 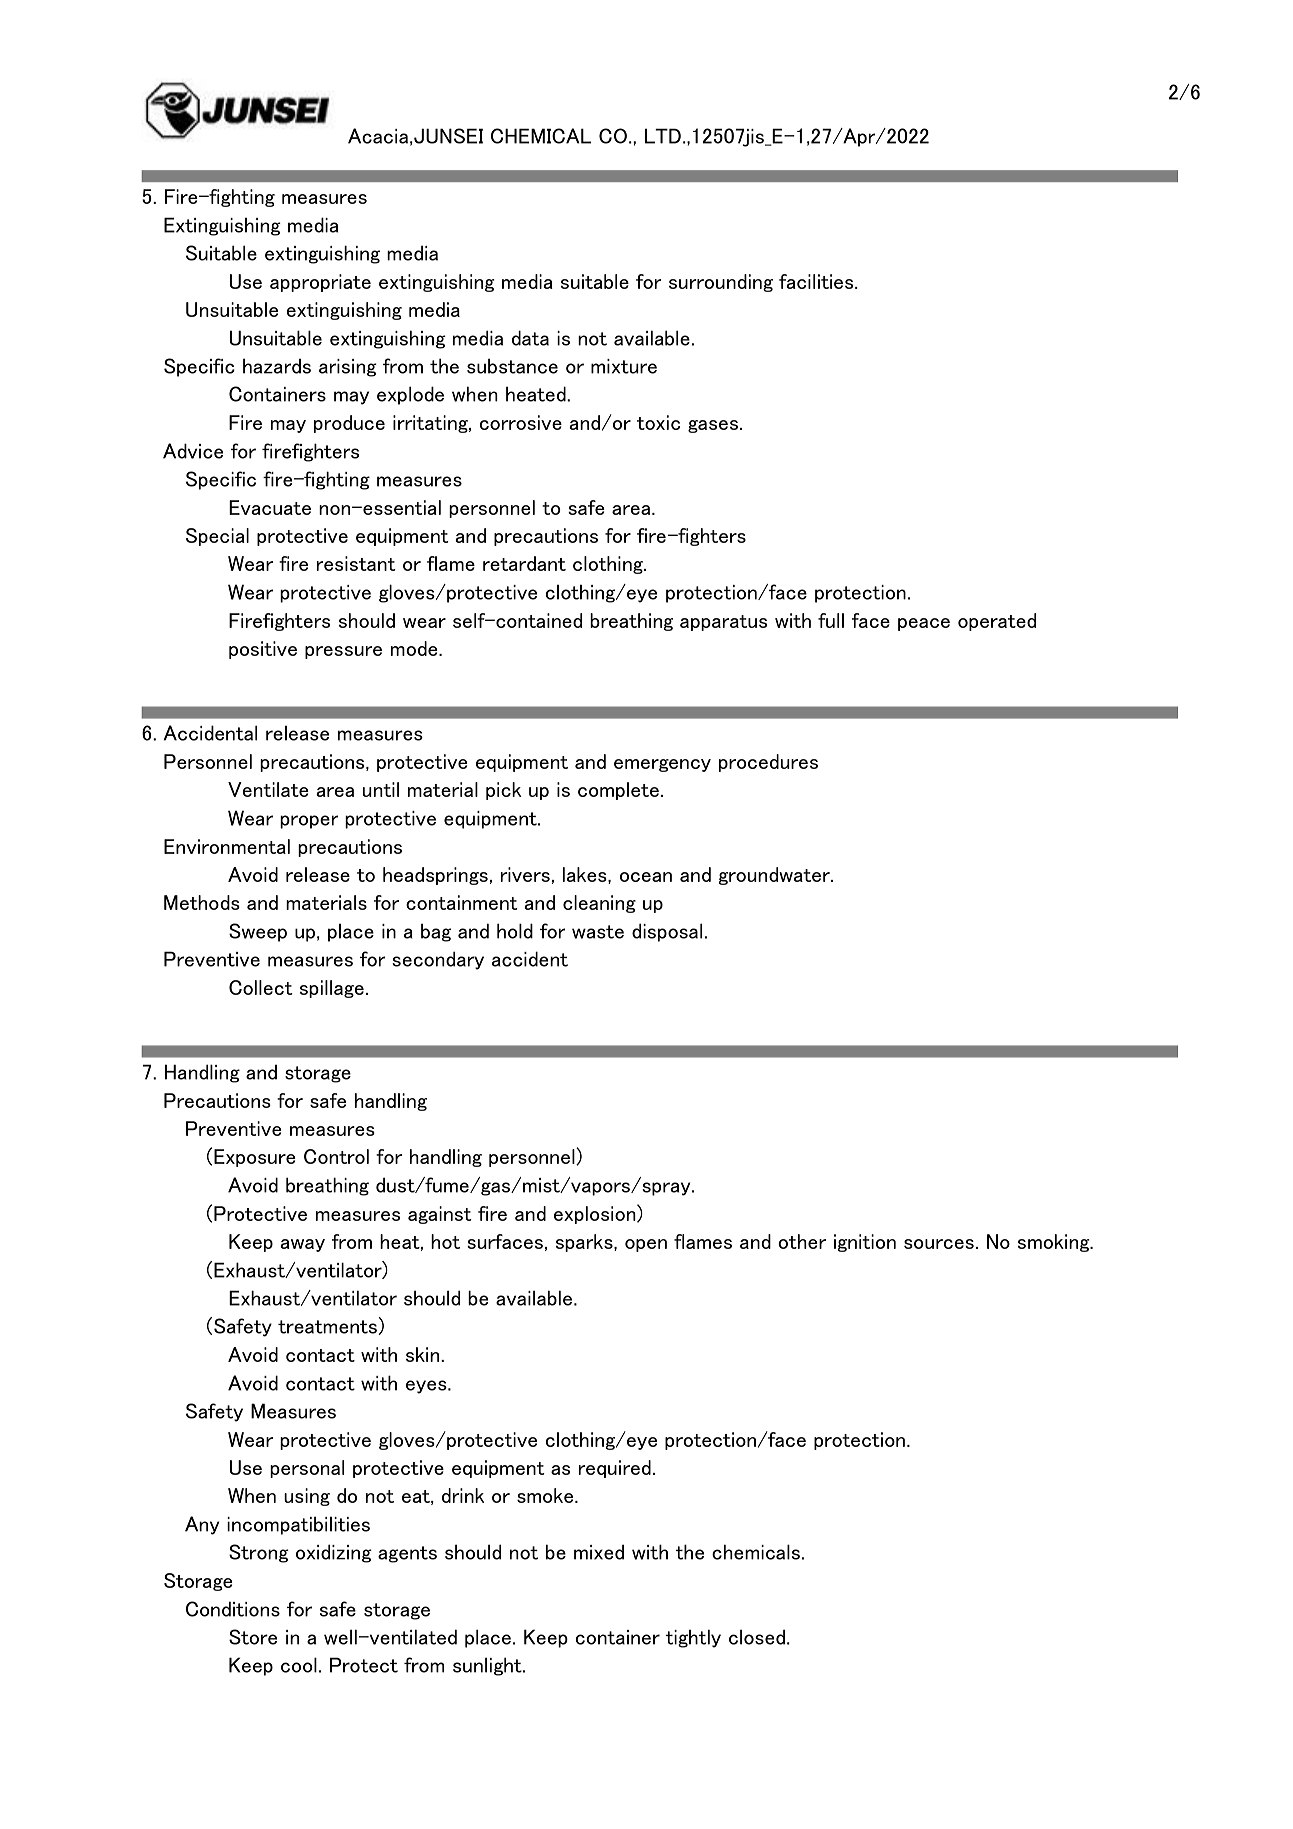 I want to click on ocean, so click(x=646, y=877).
